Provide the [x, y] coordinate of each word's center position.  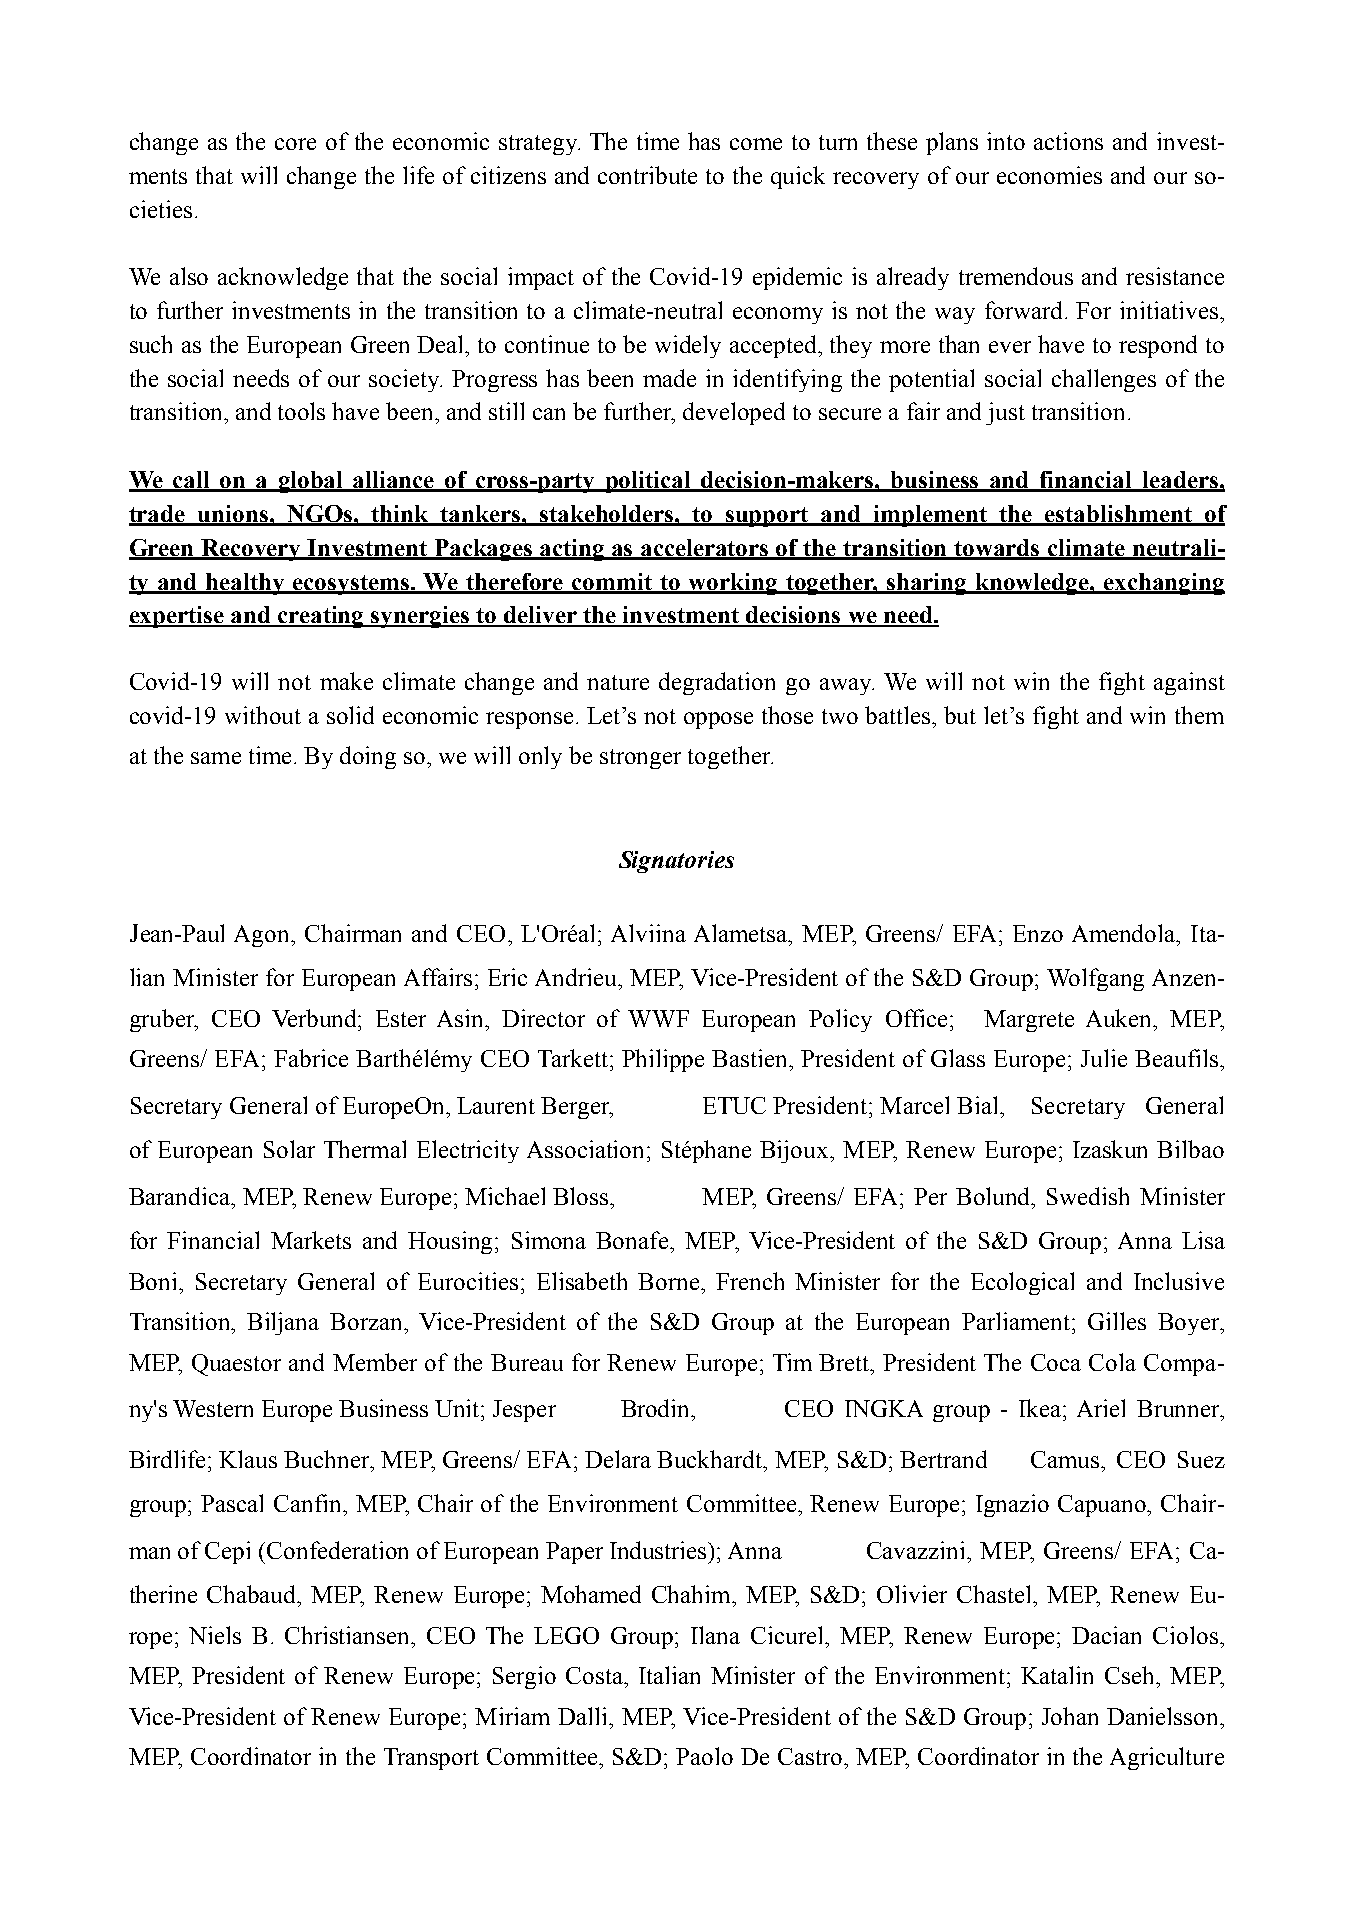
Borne [670, 1281]
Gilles [1117, 1321]
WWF [658, 1018]
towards [997, 549]
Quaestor [236, 1365]
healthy [246, 584]
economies [1049, 175]
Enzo [1038, 933]
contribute [647, 175]
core [295, 144]
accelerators [705, 549]
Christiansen [349, 1635]
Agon [263, 936]
